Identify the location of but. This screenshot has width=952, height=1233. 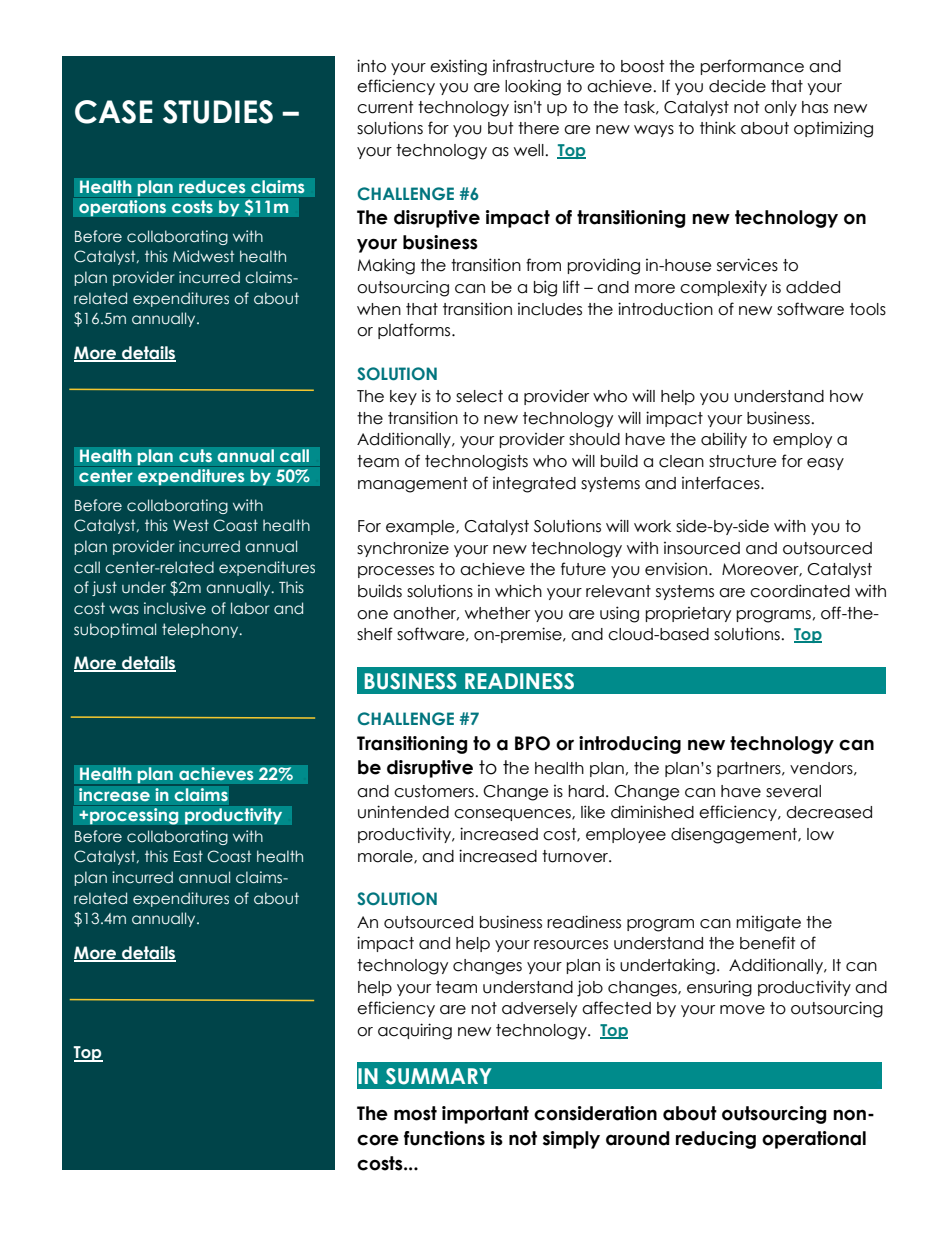
(500, 128).
